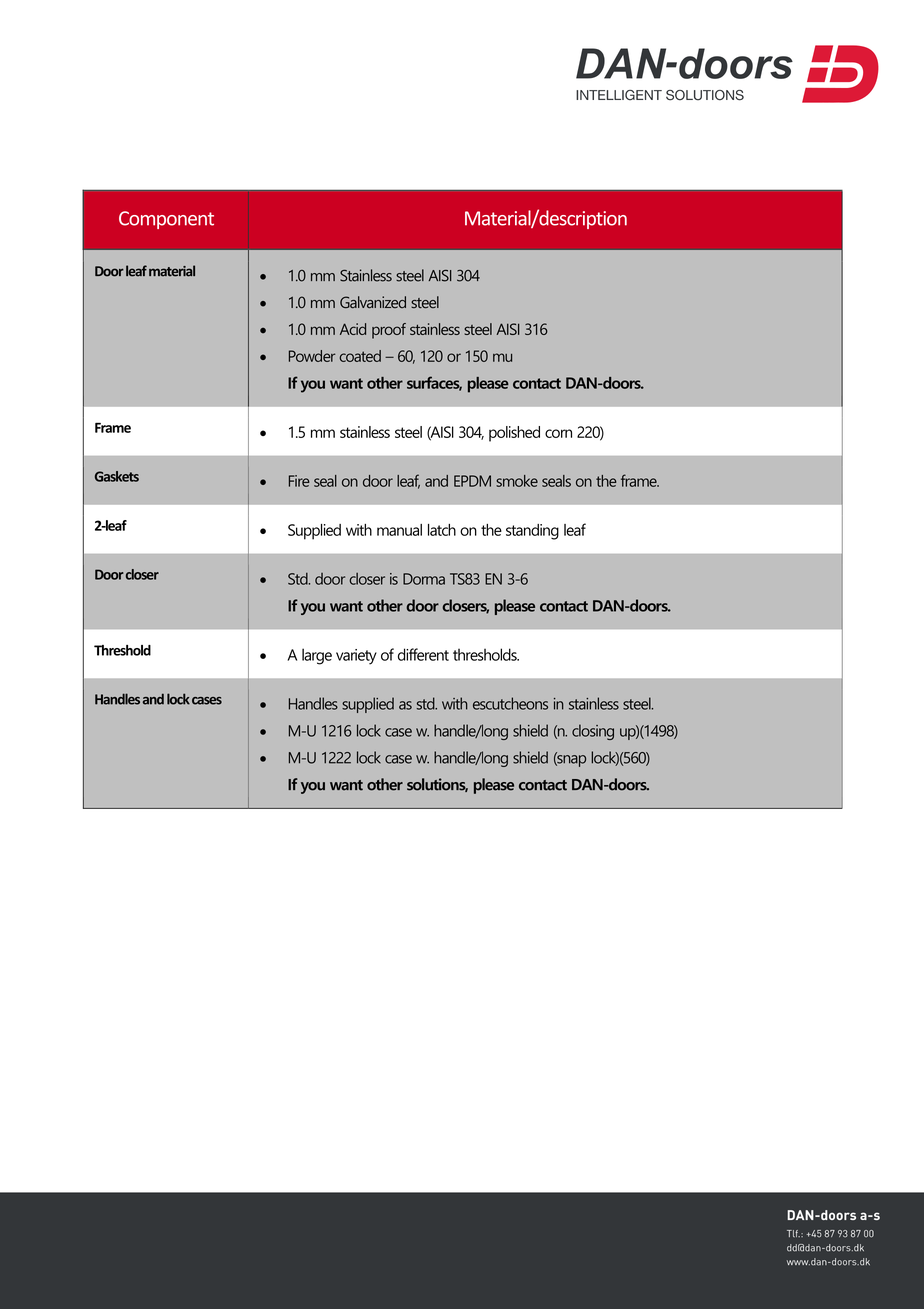 Image resolution: width=924 pixels, height=1309 pixels. Describe the element at coordinates (373, 302) in the screenshot. I see `Galvanized` at that location.
